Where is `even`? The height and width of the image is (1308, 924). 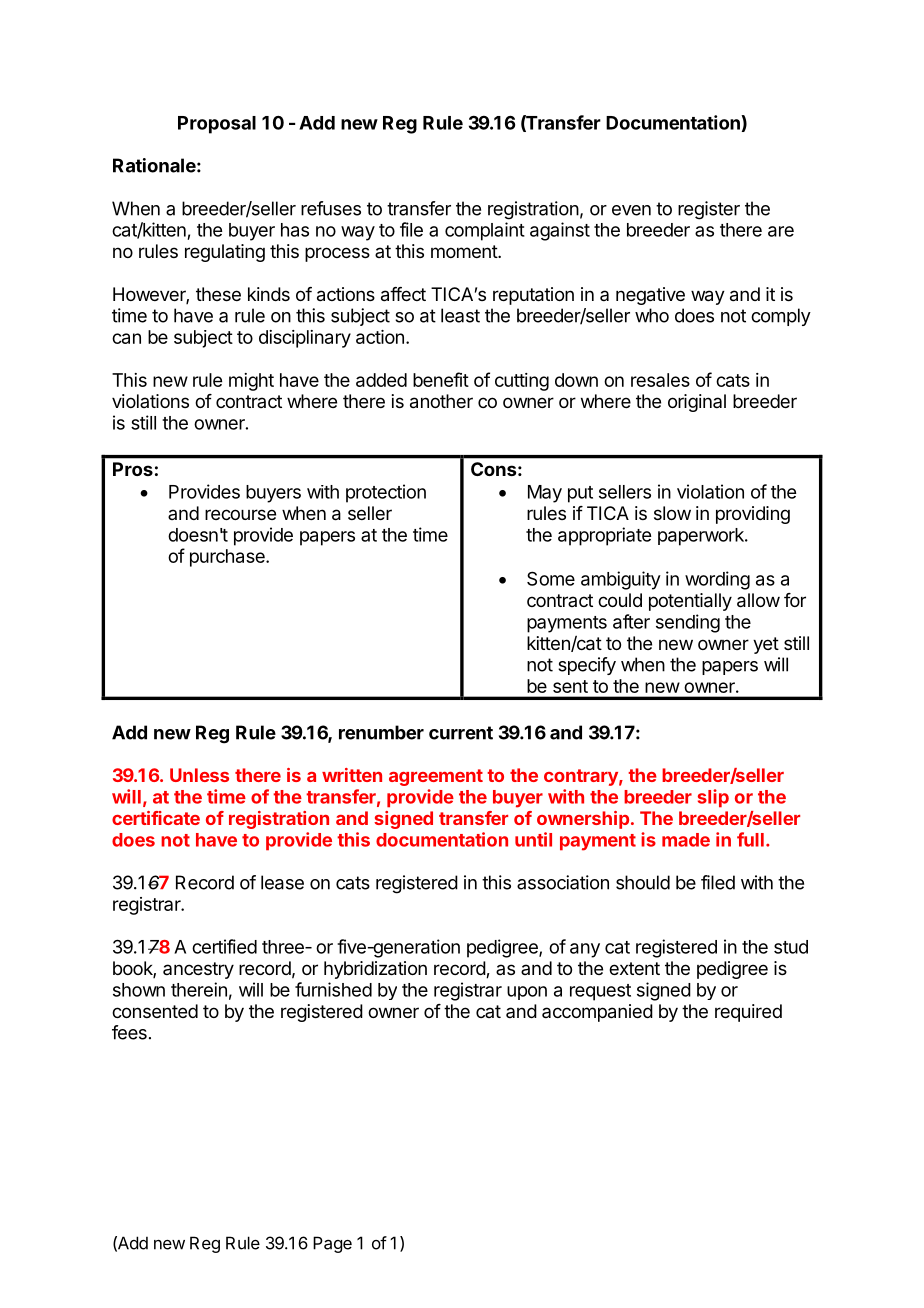
even is located at coordinates (631, 210).
